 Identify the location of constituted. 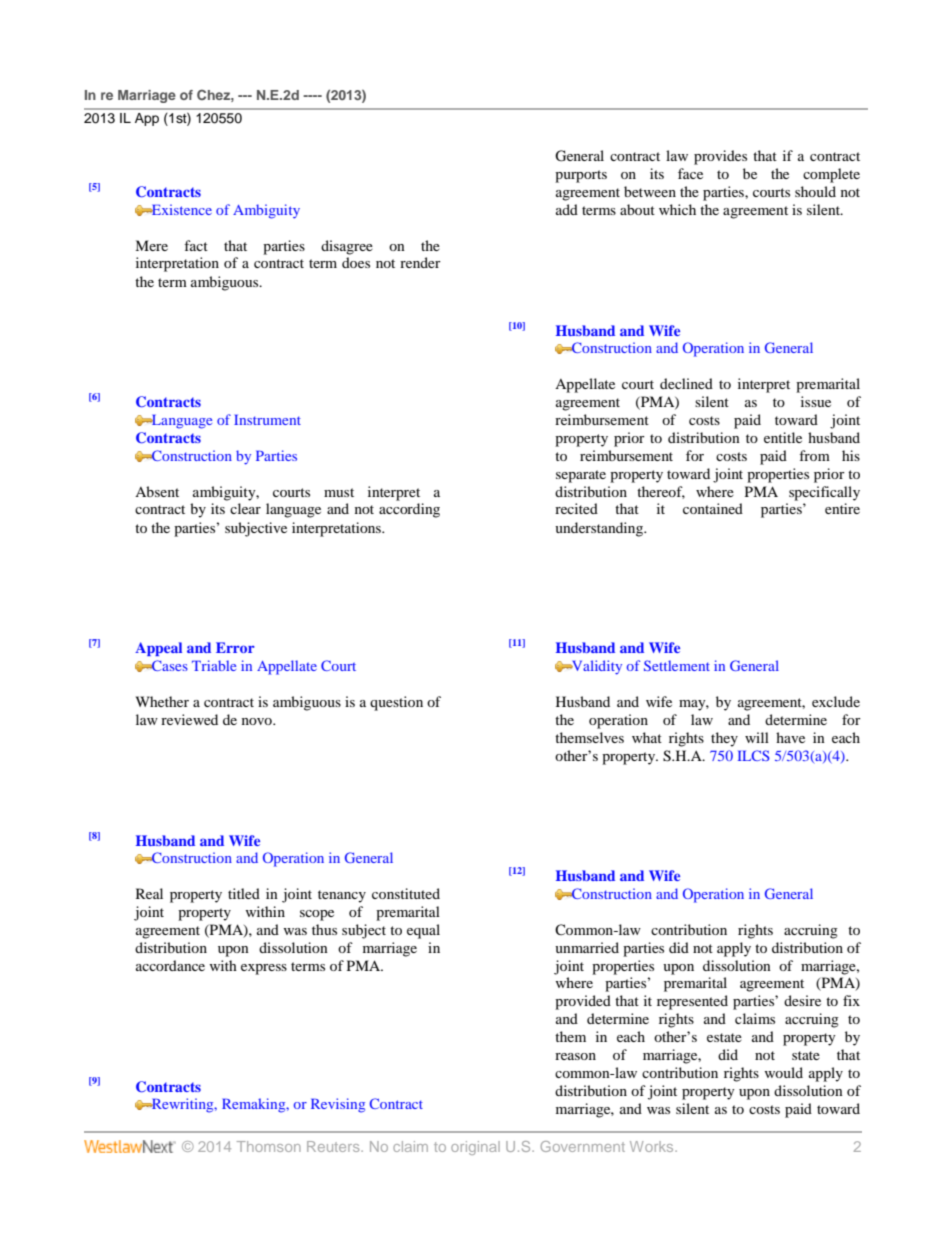
(406, 893).
